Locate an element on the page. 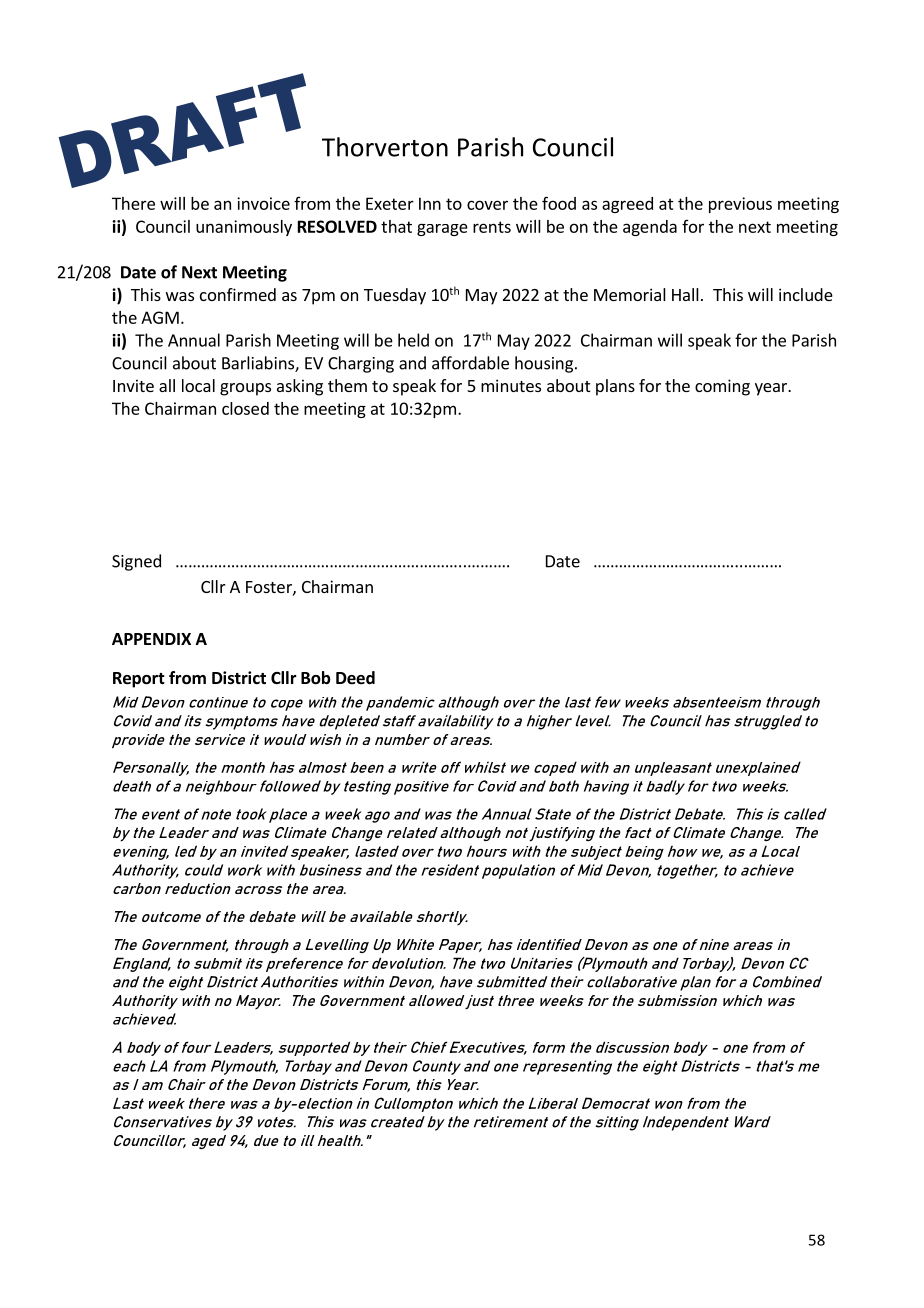 The height and width of the image is (1308, 924). closed is located at coordinates (245, 408).
